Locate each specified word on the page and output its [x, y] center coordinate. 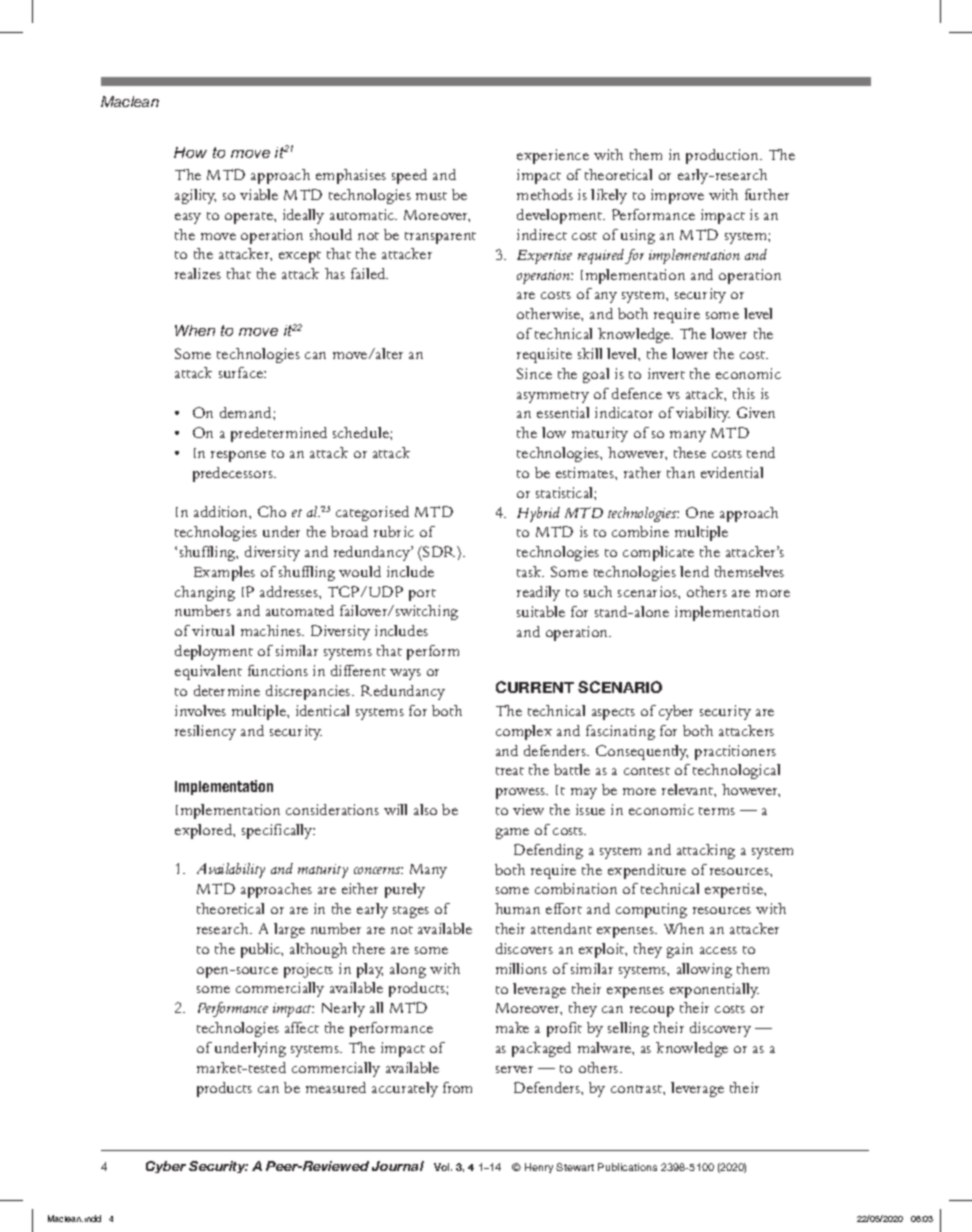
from [457, 1087]
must [431, 196]
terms [717, 811]
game [512, 833]
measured [336, 1087]
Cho [272, 511]
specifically [278, 831]
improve [677, 196]
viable [259, 194]
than [681, 472]
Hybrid [538, 514]
